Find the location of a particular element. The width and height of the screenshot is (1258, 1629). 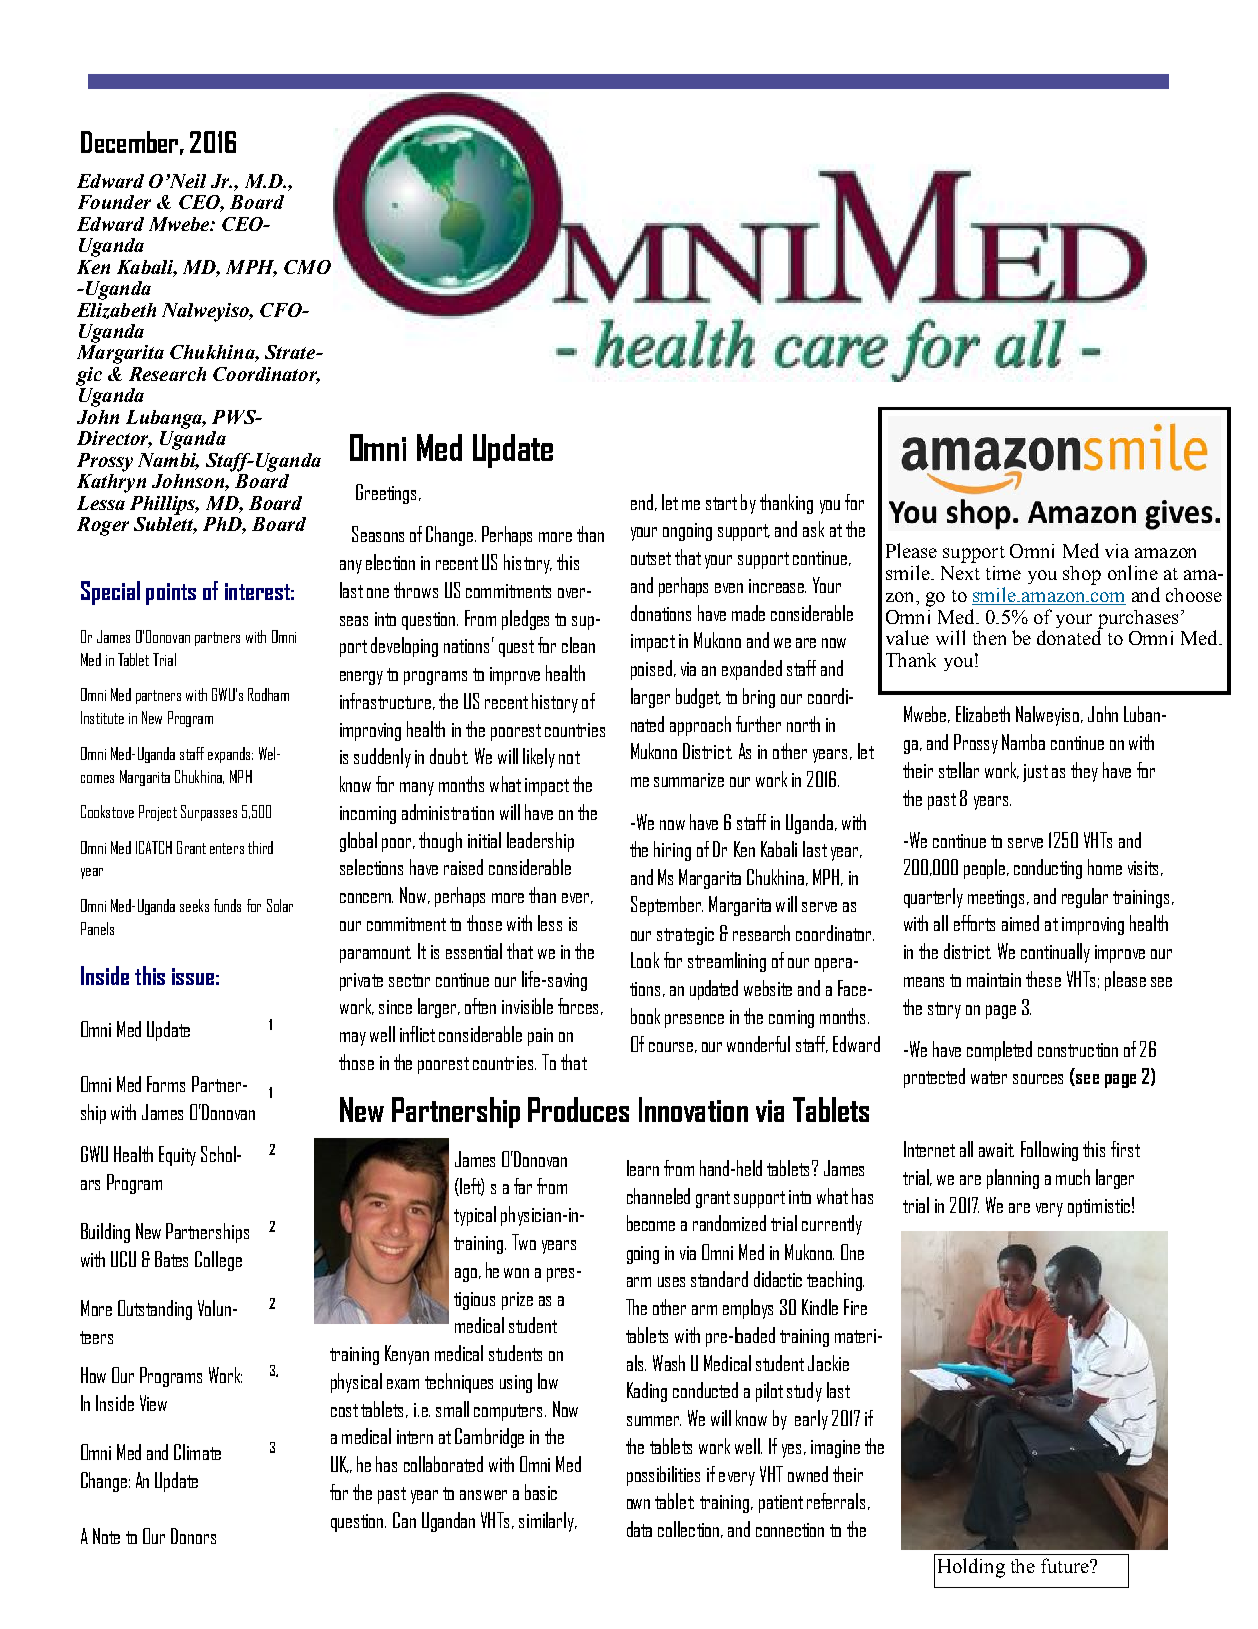

outset is located at coordinates (651, 558).
